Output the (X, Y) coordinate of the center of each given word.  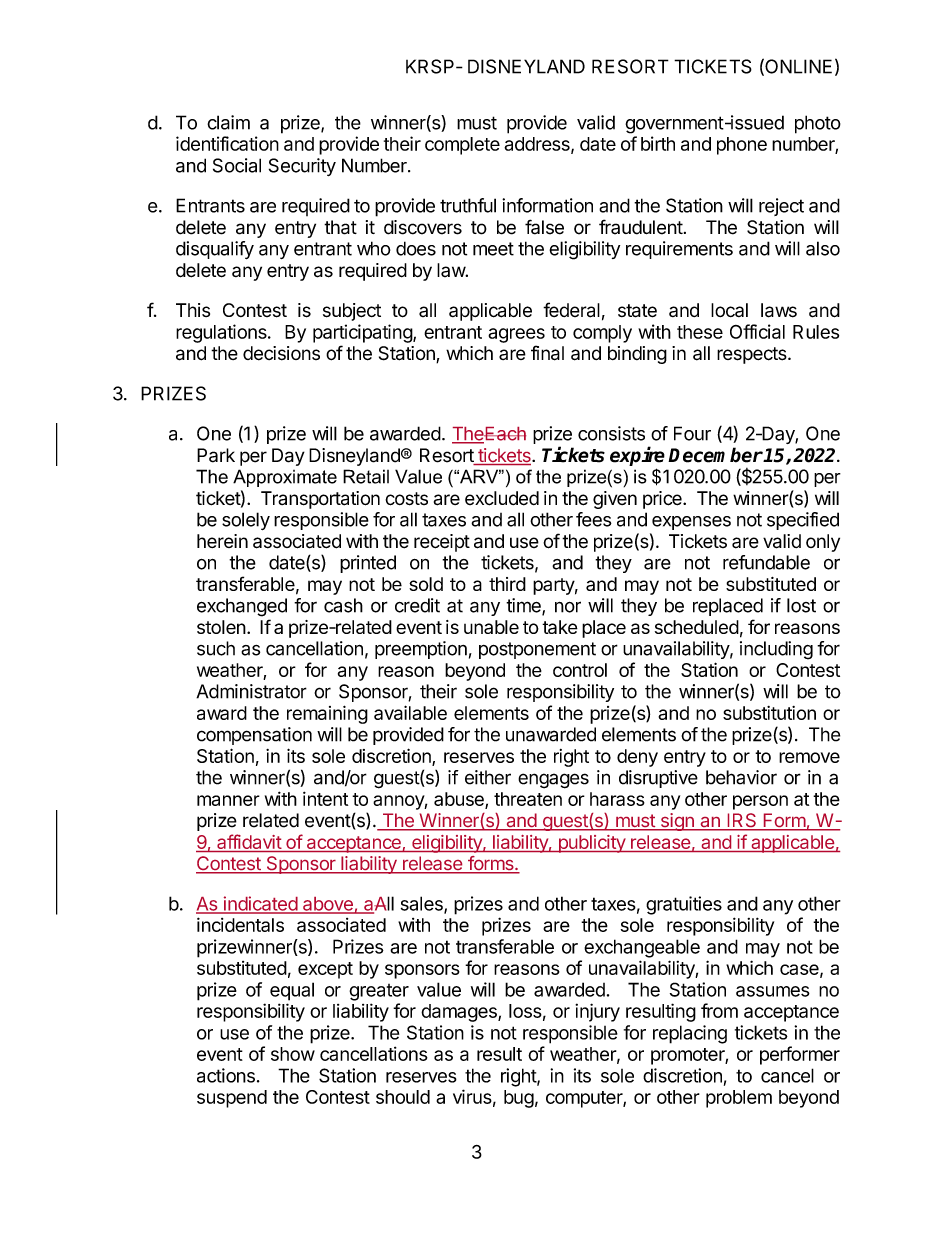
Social (237, 165)
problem (739, 1099)
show (293, 1054)
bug (519, 1099)
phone (742, 146)
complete (462, 146)
